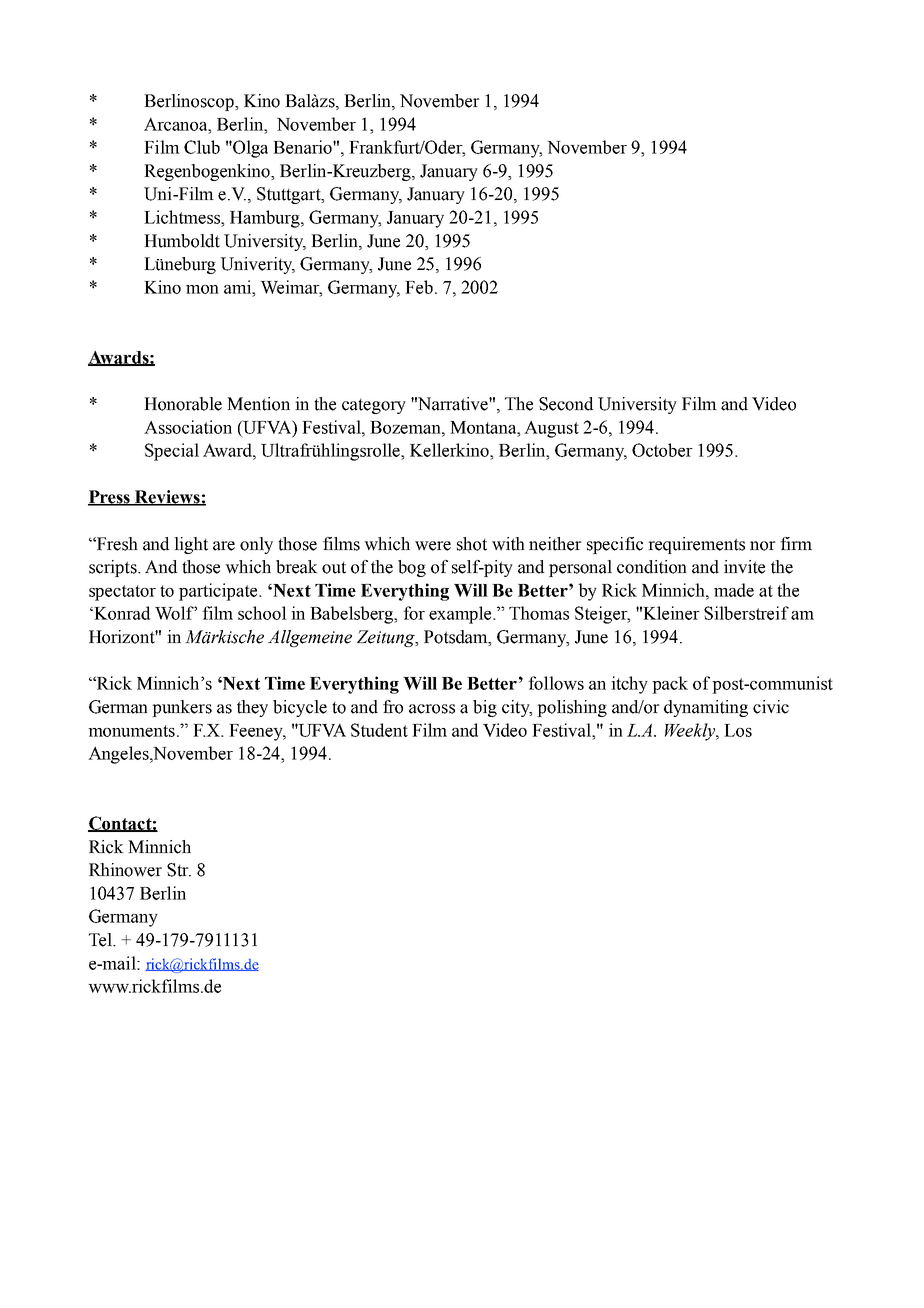 This screenshot has width=924, height=1308. What do you see at coordinates (172, 452) in the screenshot?
I see `Special` at bounding box center [172, 452].
